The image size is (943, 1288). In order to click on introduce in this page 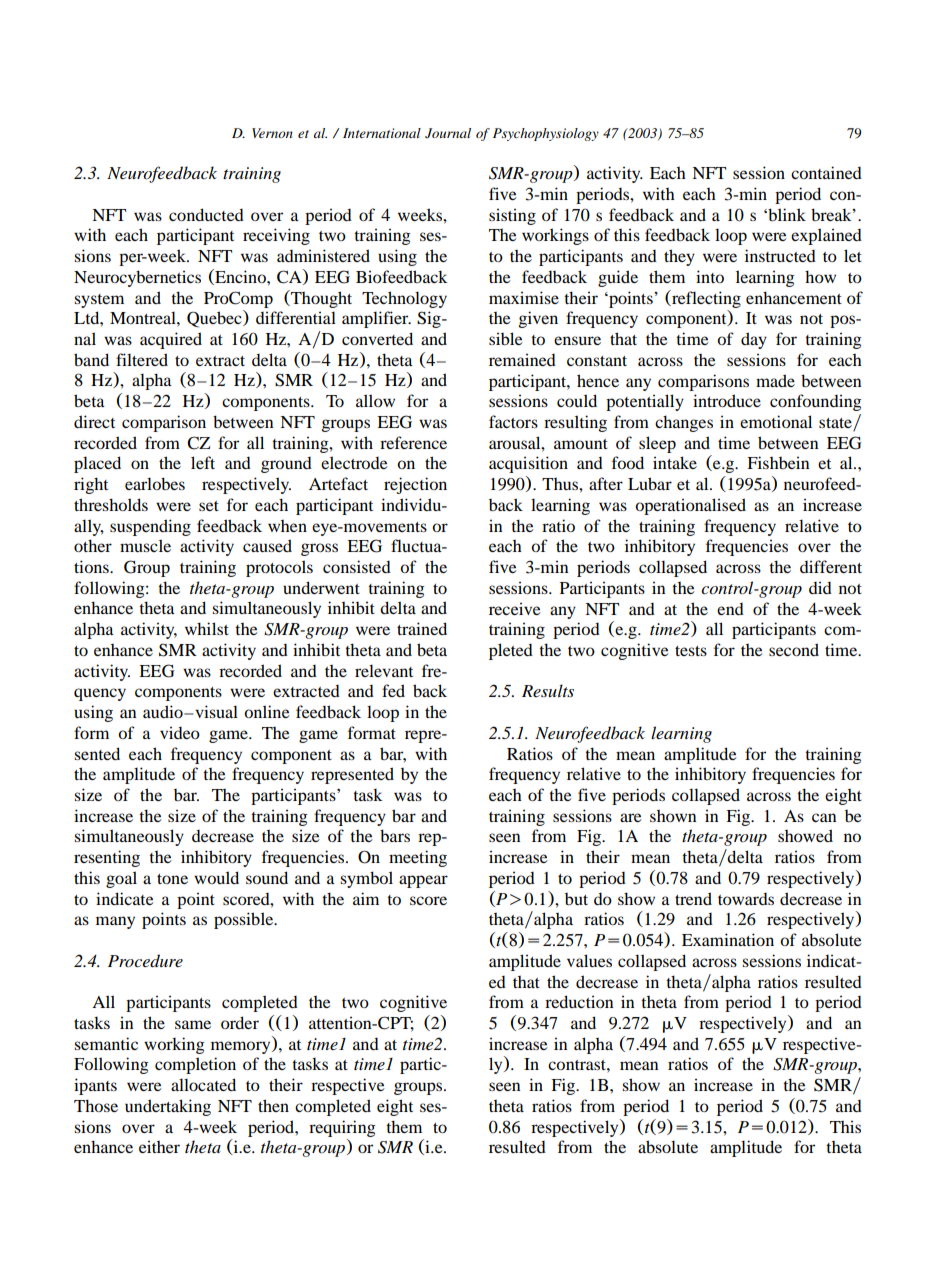, I will do `click(727, 400)`.
